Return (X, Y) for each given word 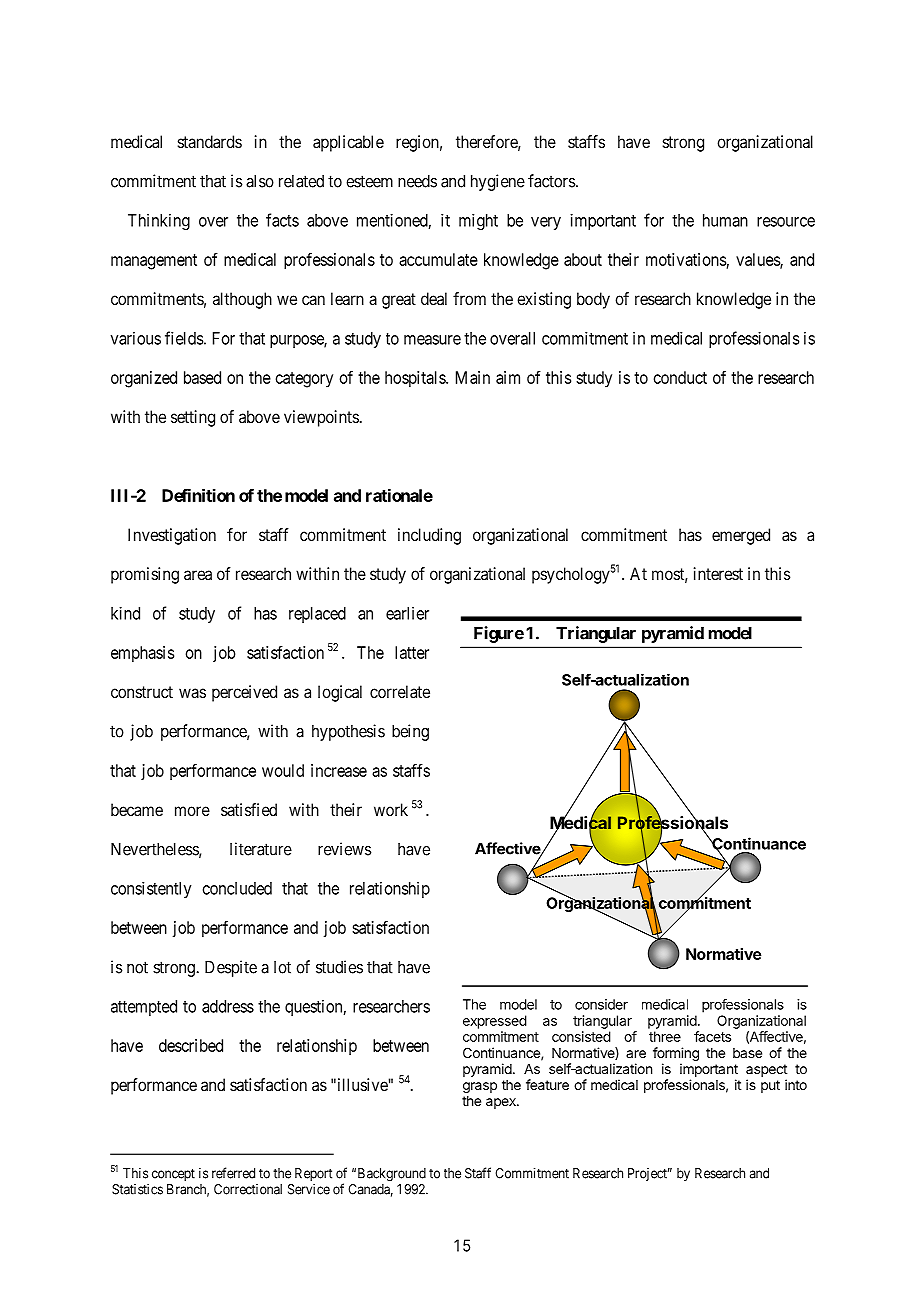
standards (210, 141)
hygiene (498, 182)
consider (601, 1004)
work (391, 809)
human (725, 220)
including (429, 536)
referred (233, 1173)
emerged (741, 536)
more (192, 811)
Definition (198, 495)
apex (502, 1103)
